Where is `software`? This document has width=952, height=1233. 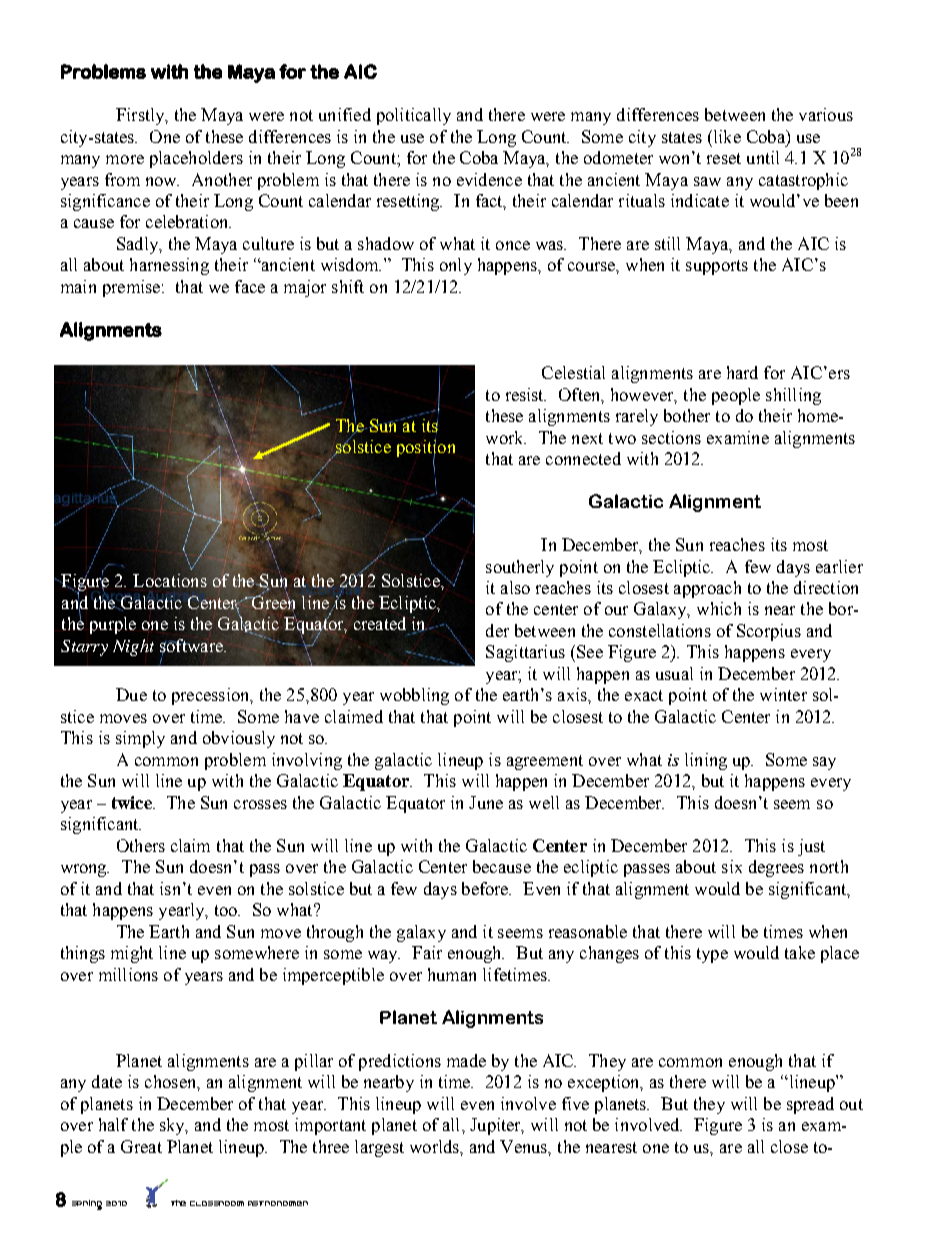 software is located at coordinates (192, 647).
